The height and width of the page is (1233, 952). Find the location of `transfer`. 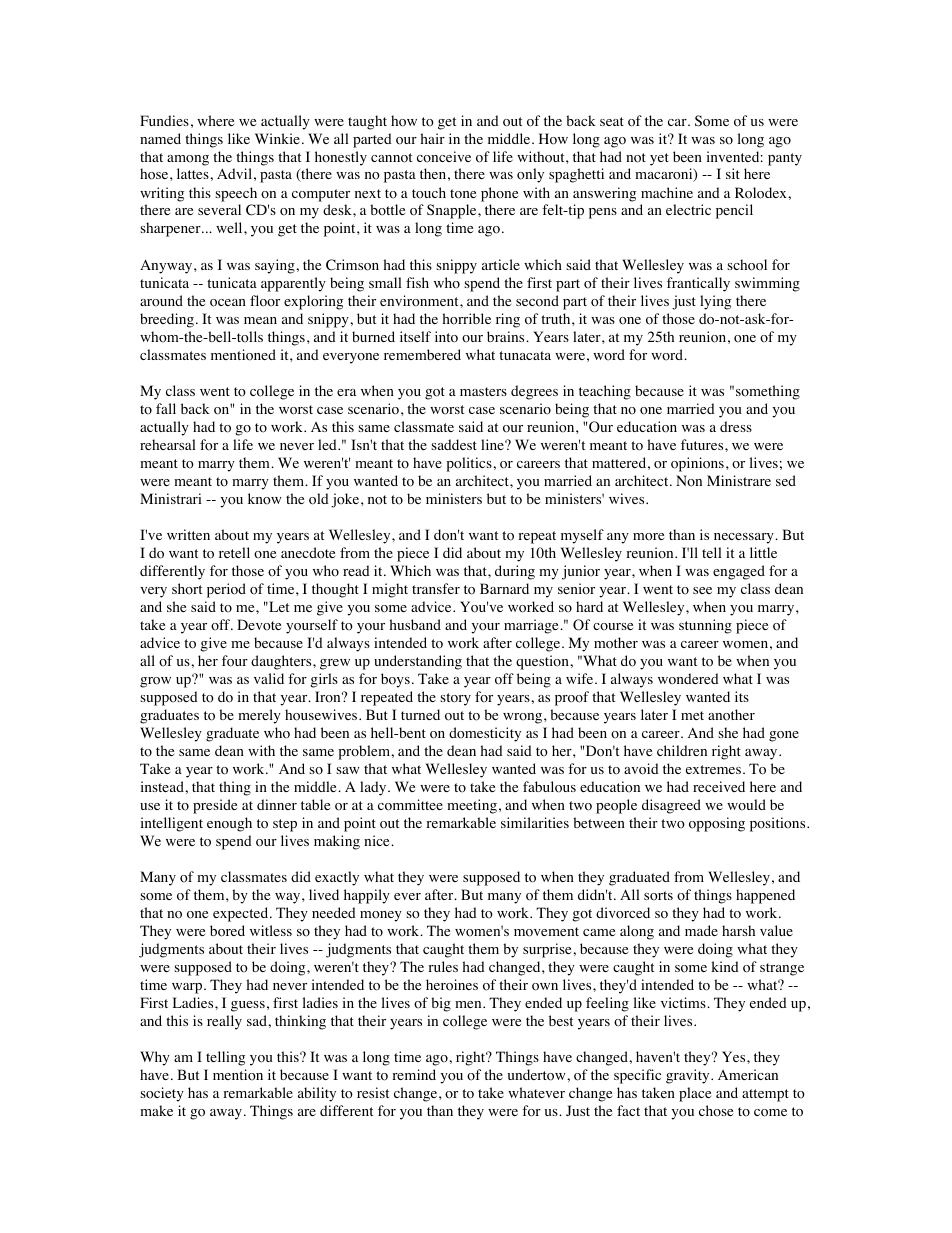

transfer is located at coordinates (436, 588).
